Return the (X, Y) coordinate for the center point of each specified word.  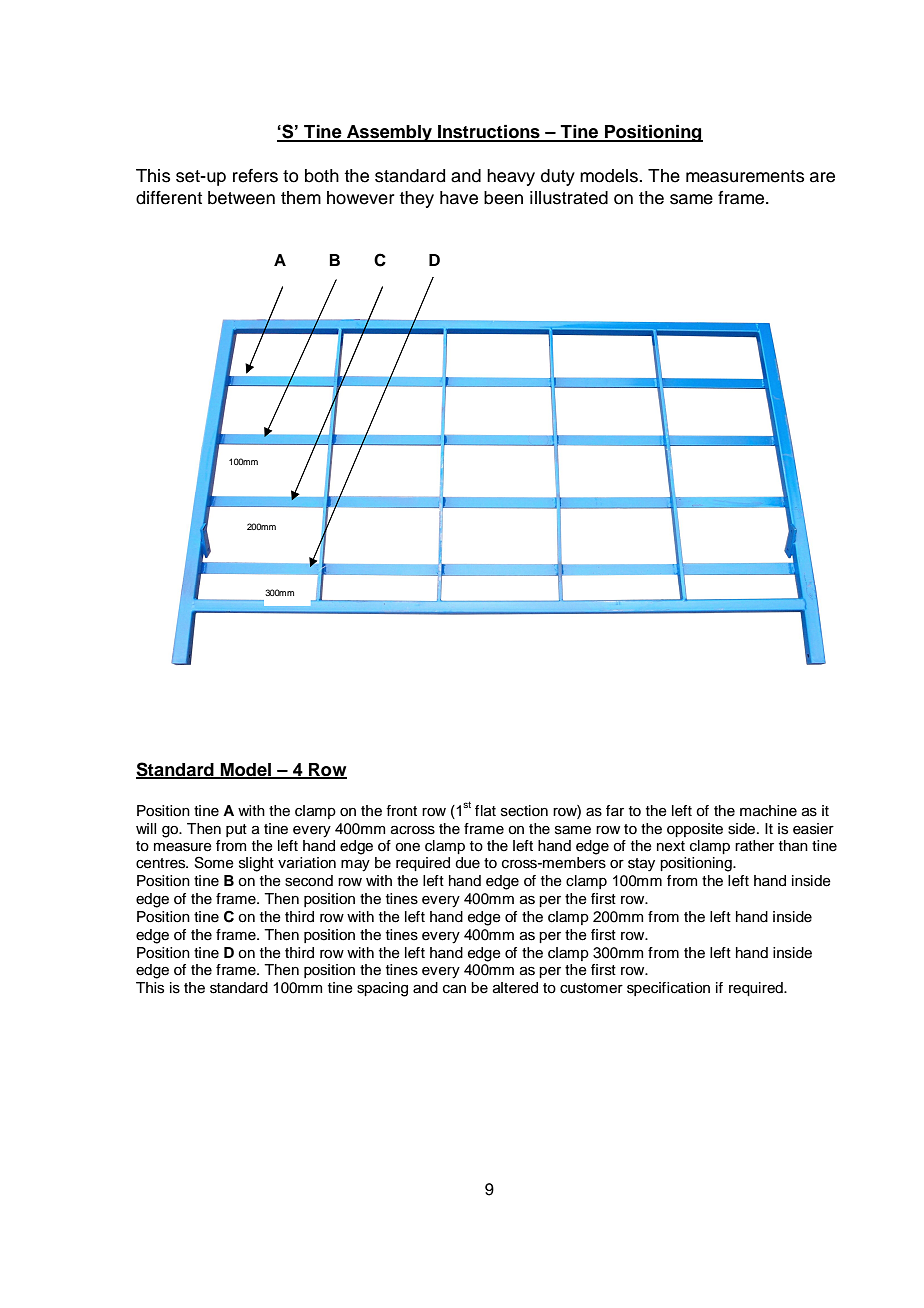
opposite (695, 830)
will (146, 828)
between (241, 198)
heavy (511, 177)
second (309, 881)
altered (515, 988)
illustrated (569, 198)
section (524, 811)
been (503, 198)
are (822, 177)
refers (255, 176)
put (236, 830)
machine (768, 811)
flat (485, 811)
